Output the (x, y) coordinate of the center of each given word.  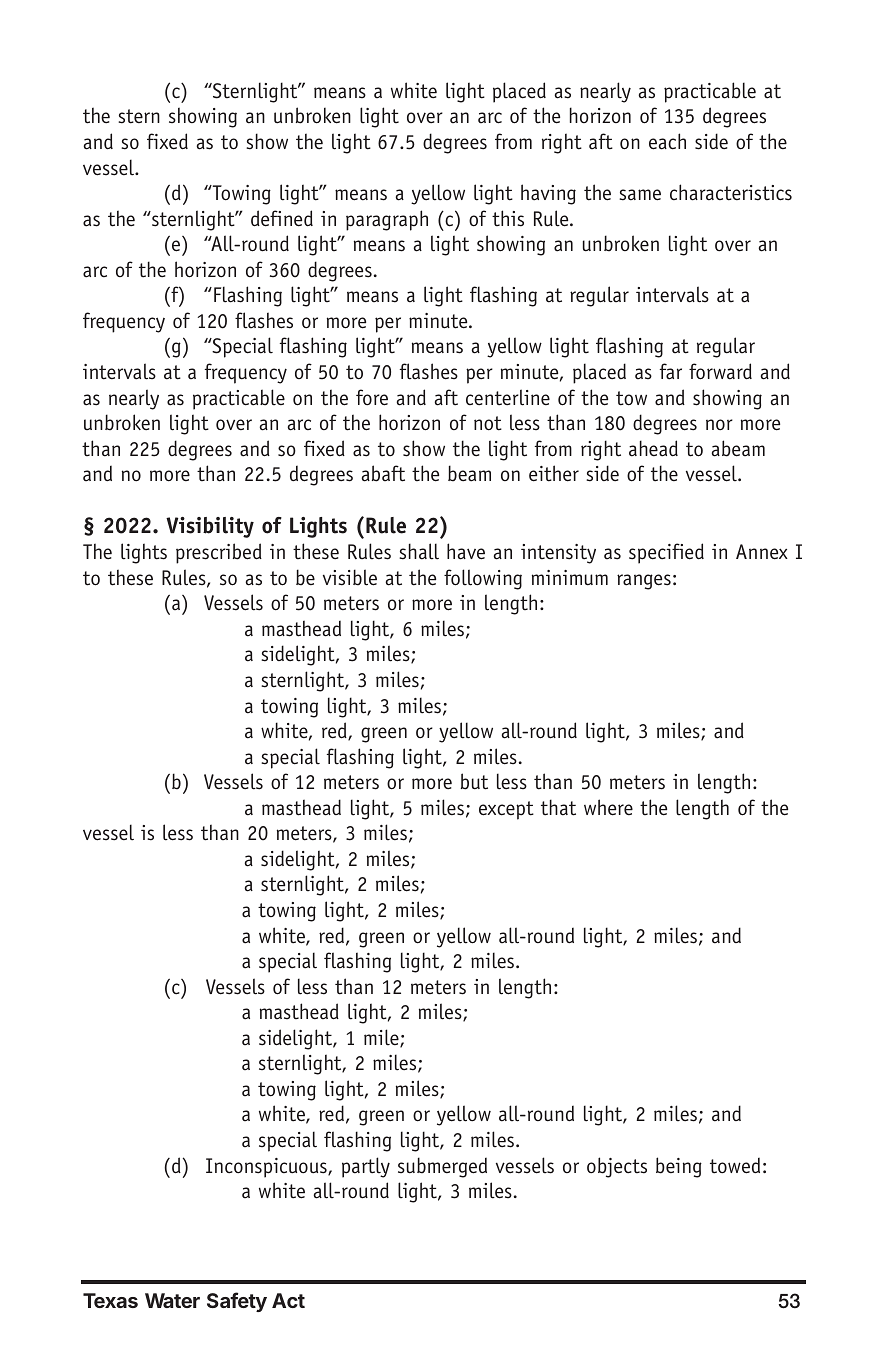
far (671, 371)
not (488, 423)
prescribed (219, 553)
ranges (644, 582)
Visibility (210, 527)
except (506, 810)
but (474, 781)
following (483, 579)
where (608, 807)
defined (282, 218)
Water (172, 1300)
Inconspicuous (267, 1168)
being (679, 1167)
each (667, 141)
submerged (442, 1167)
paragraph (387, 220)
